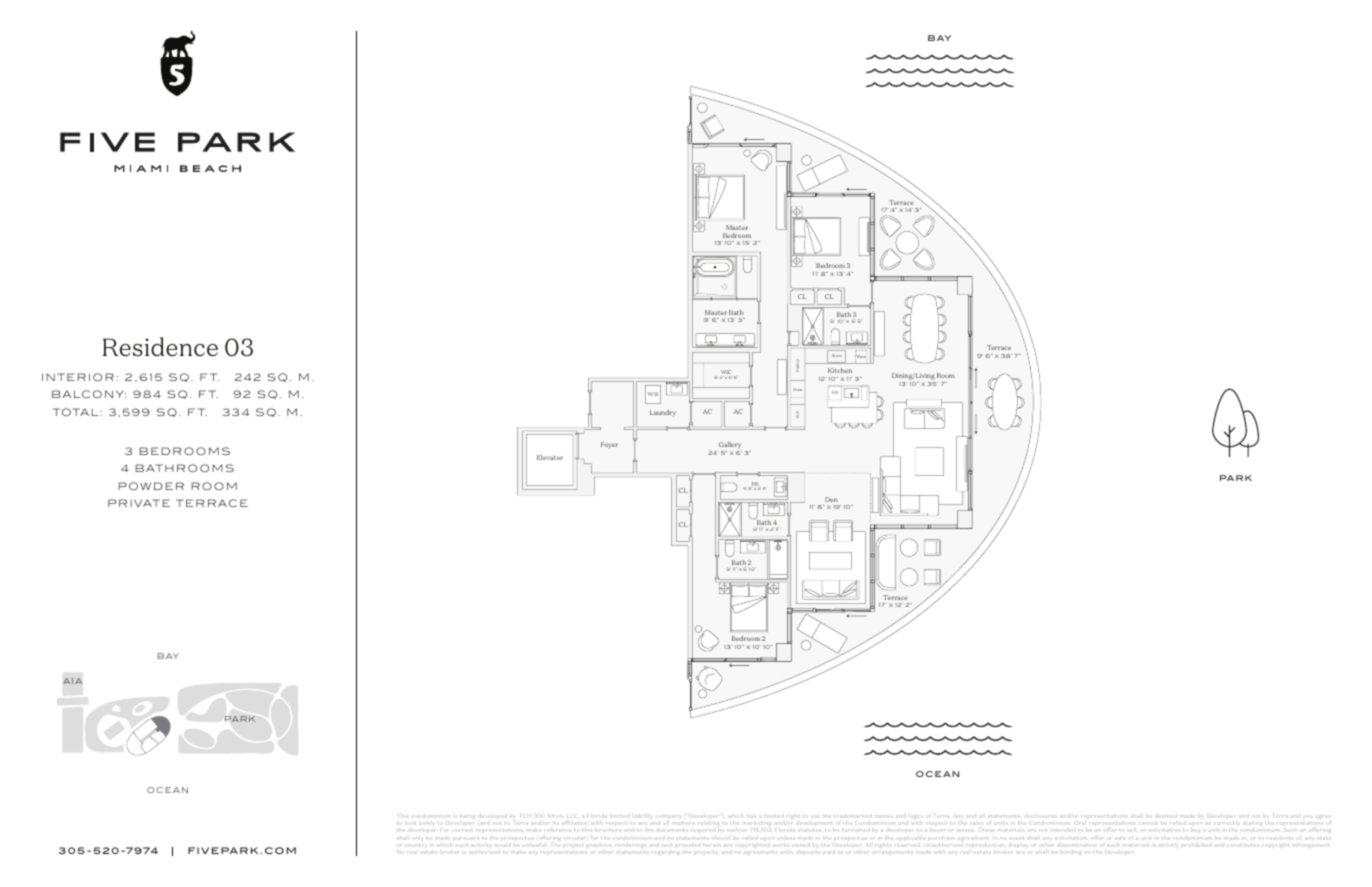  Describe the element at coordinates (726, 373) in the image. I see `WIC` at that location.
